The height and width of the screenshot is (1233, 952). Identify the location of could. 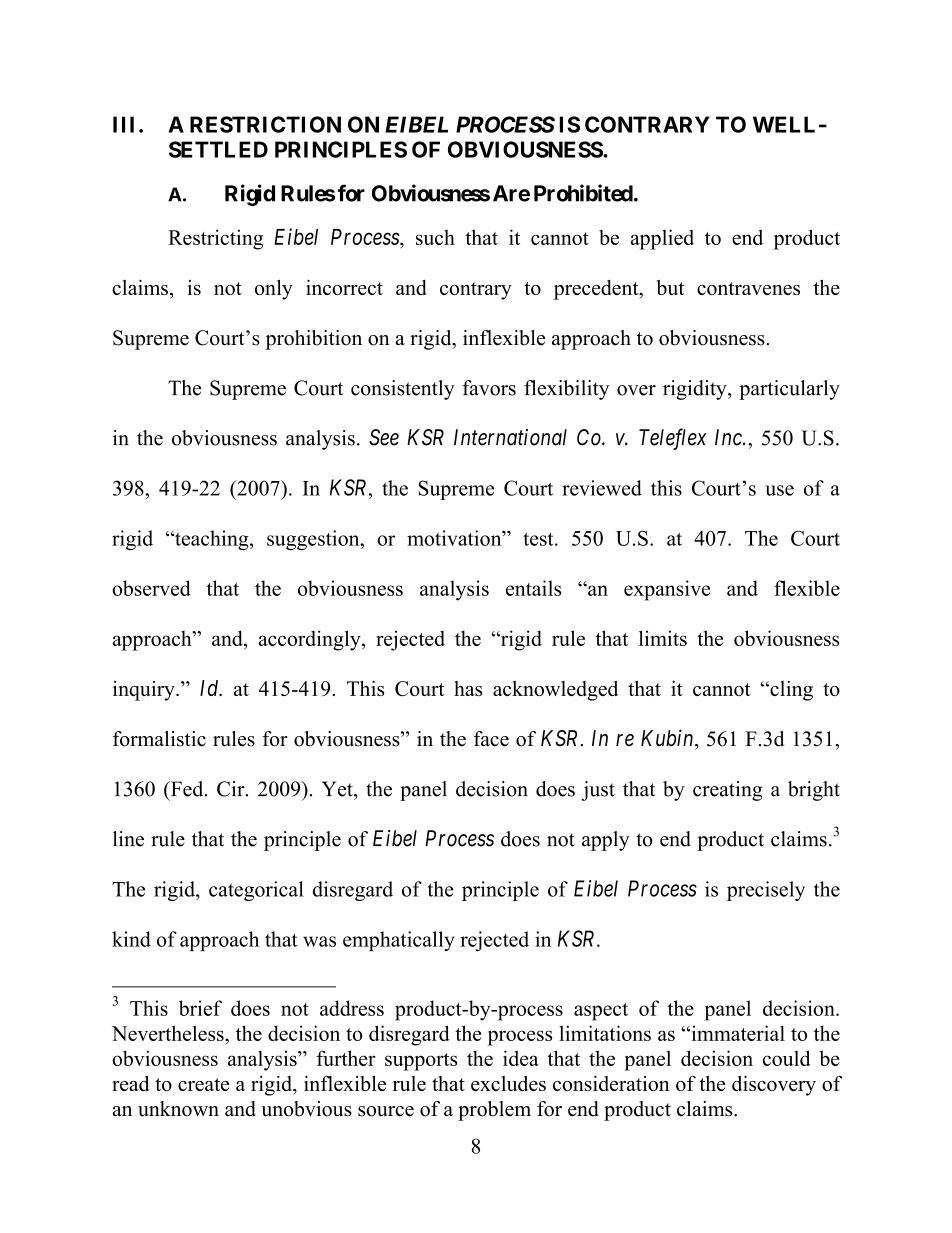
(787, 1058).
